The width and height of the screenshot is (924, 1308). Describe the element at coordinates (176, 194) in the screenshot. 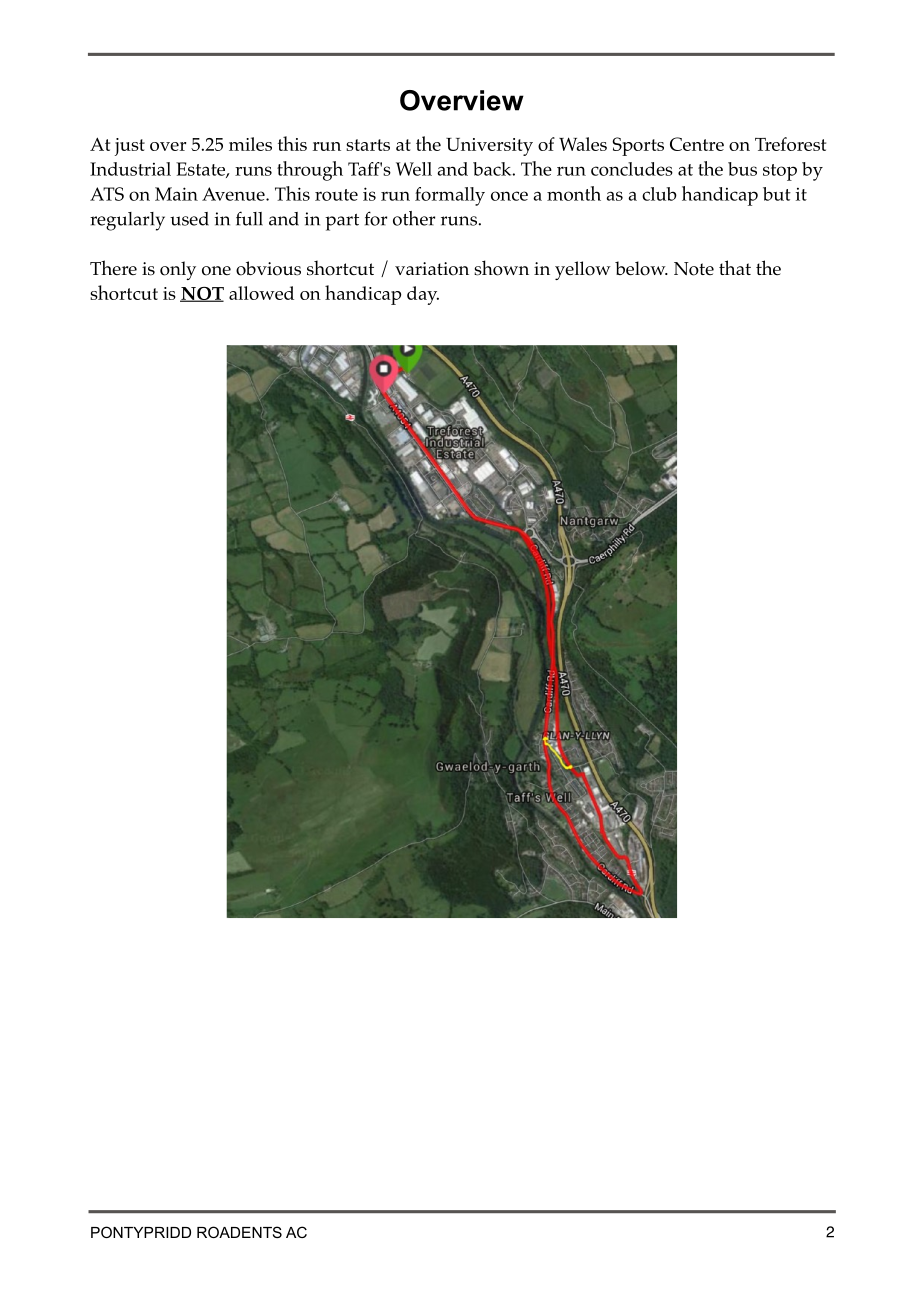

I see `Main` at that location.
